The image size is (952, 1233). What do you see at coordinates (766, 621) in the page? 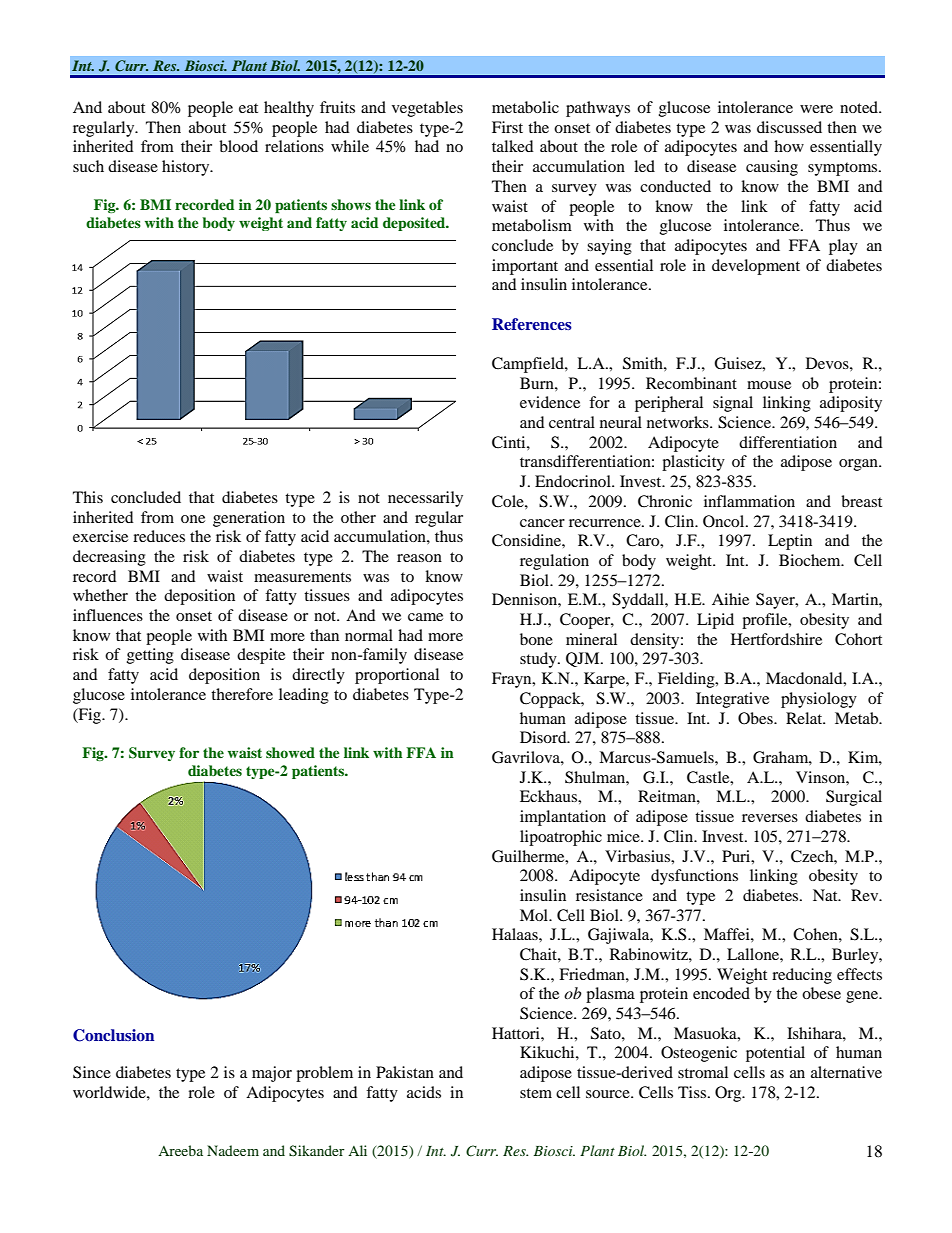
I see `profile` at bounding box center [766, 621].
